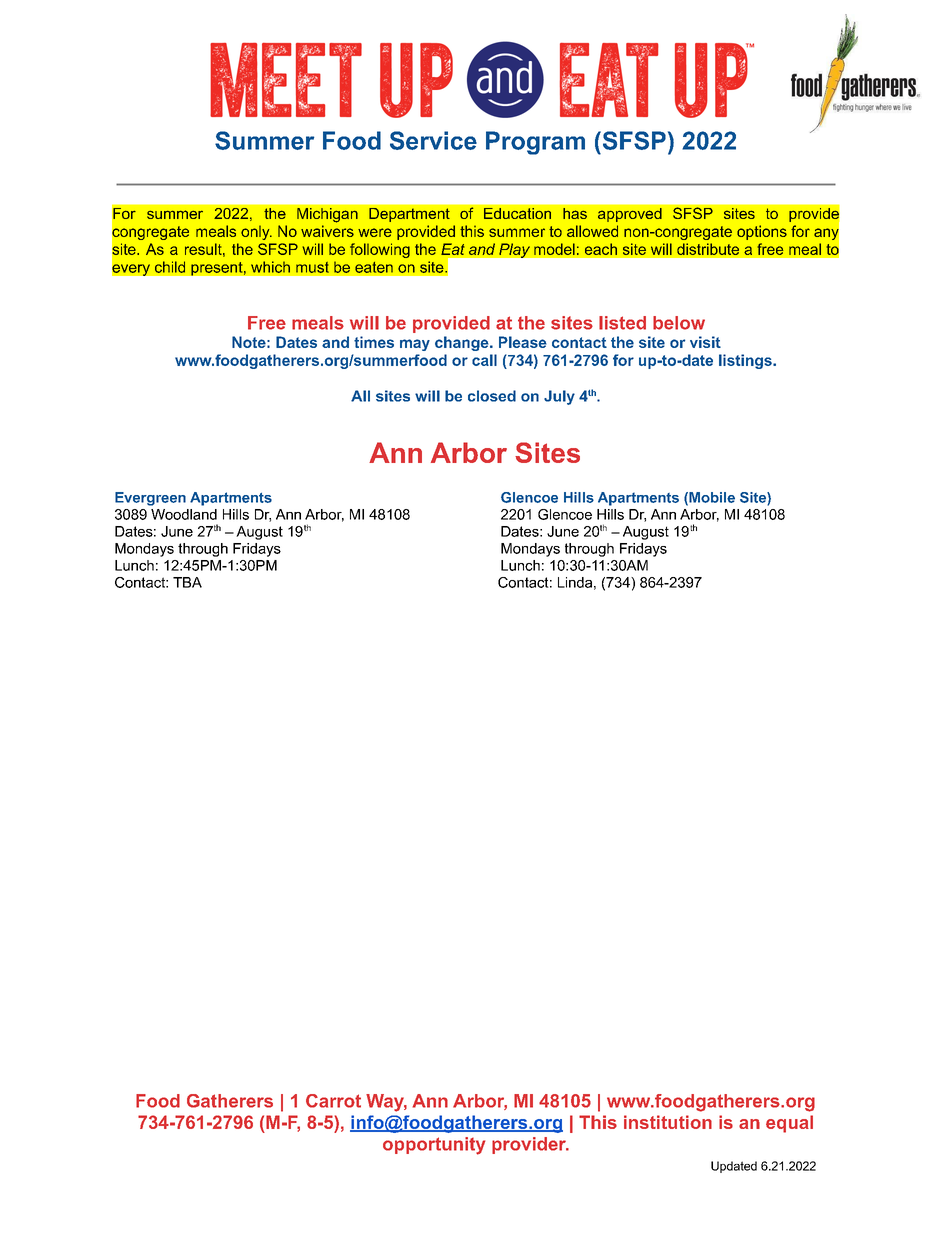 This document has height=1233, width=952. I want to click on only, so click(256, 232).
